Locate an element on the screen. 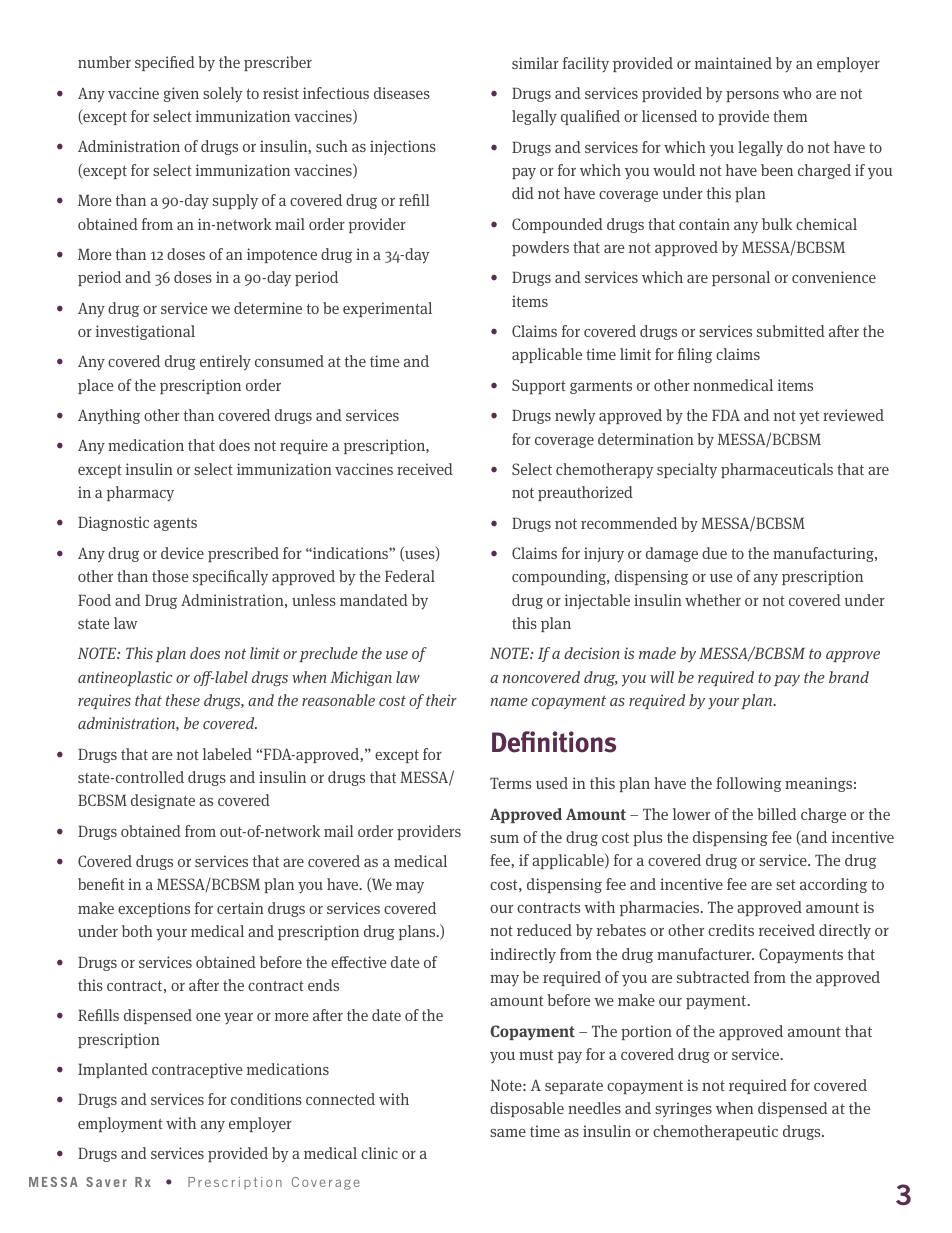 The width and height of the screenshot is (952, 1233). those is located at coordinates (170, 576).
